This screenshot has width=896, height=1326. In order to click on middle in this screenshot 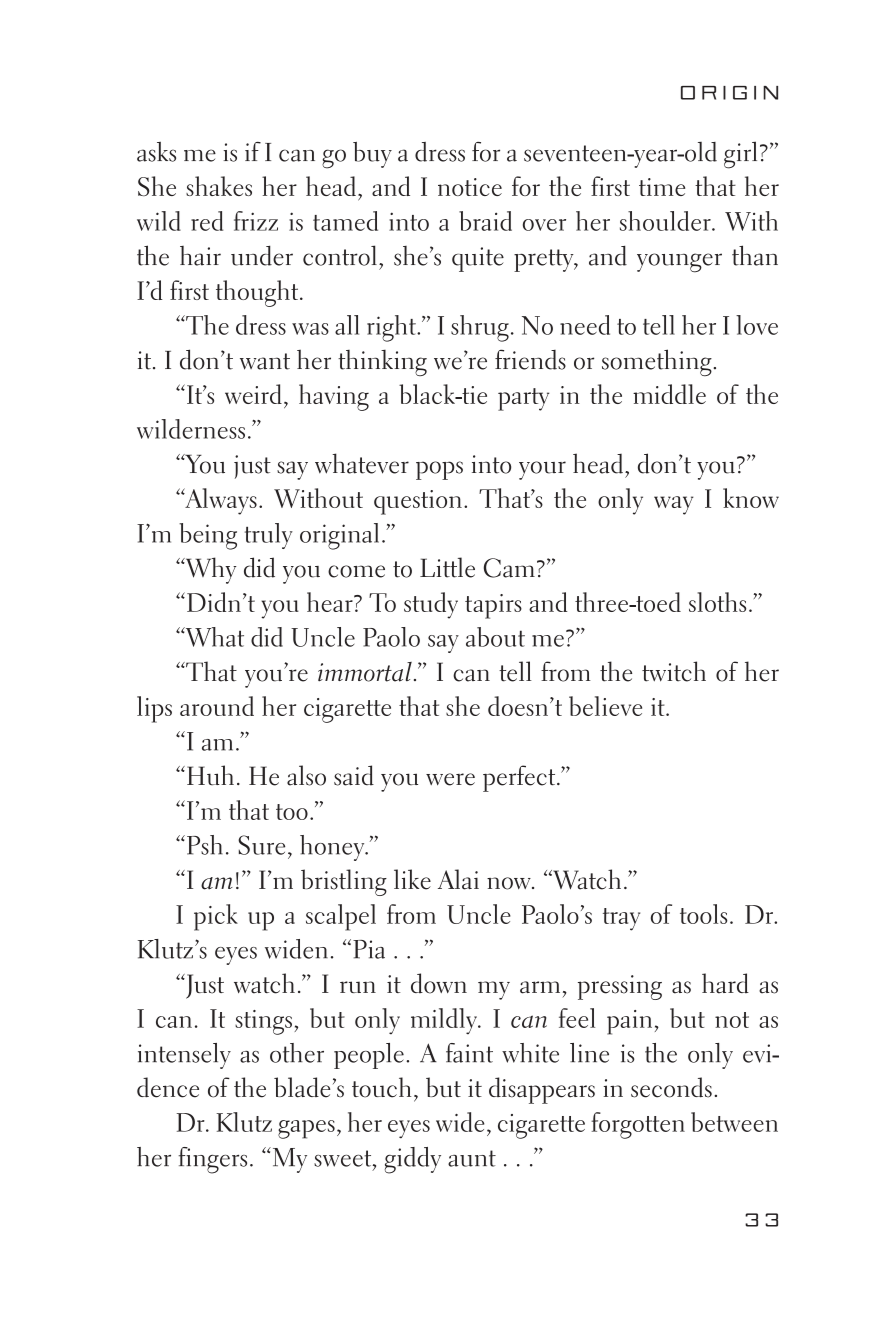, I will do `click(669, 394)`.
